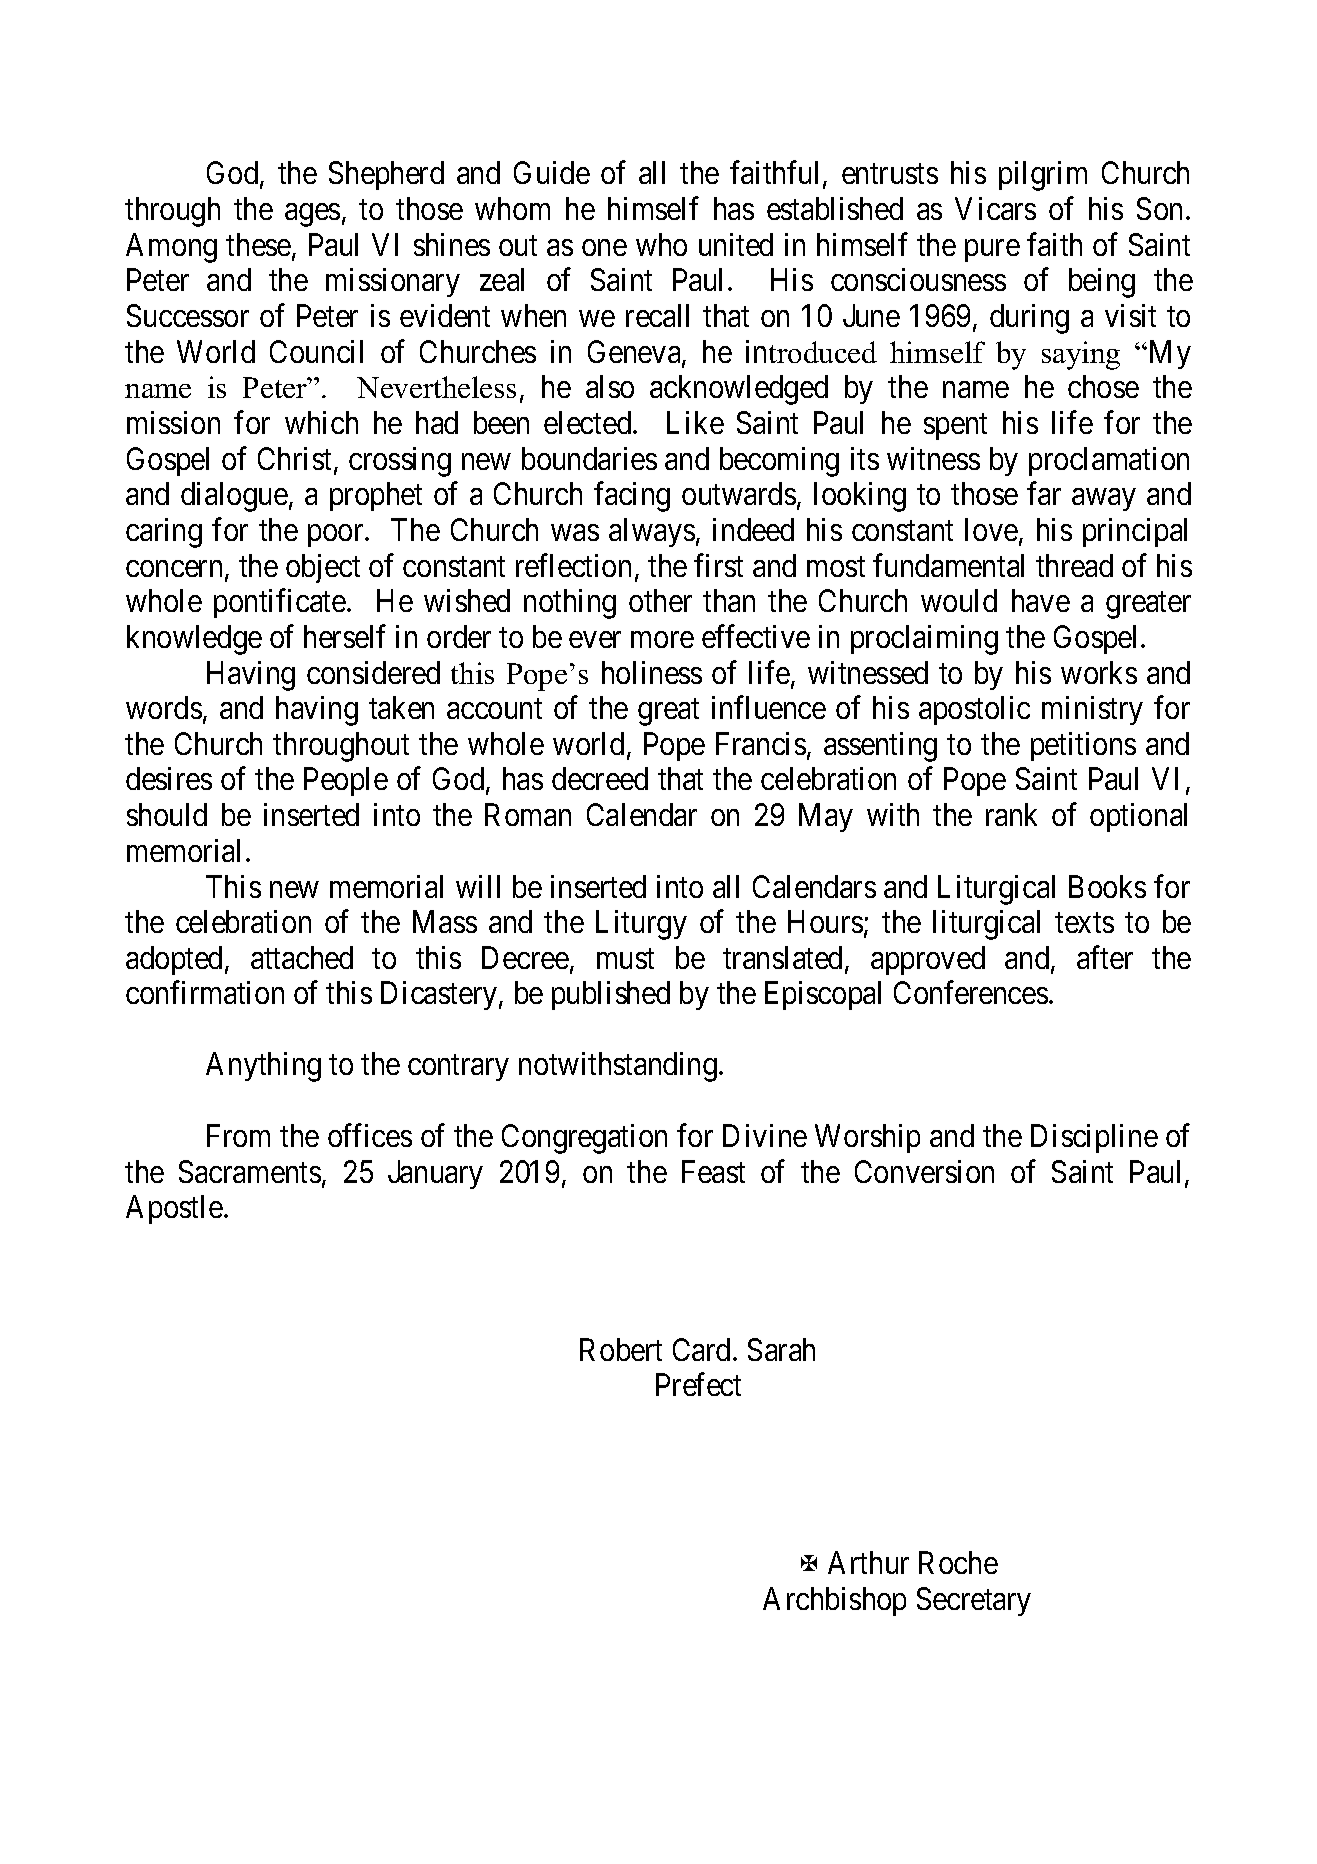 The width and height of the image is (1317, 1864). I want to click on attached, so click(302, 957).
